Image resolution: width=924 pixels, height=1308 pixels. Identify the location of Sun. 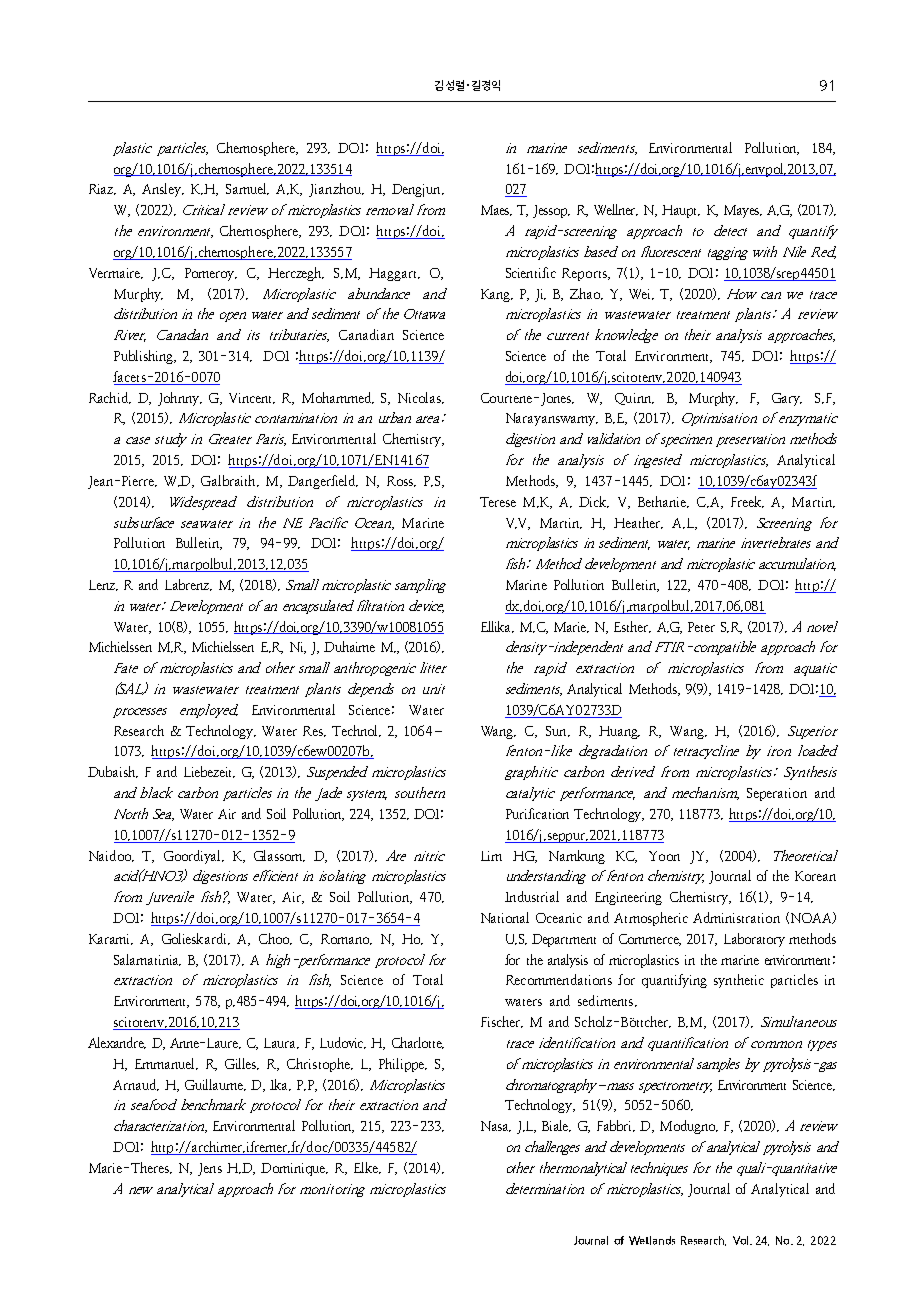
(558, 731).
